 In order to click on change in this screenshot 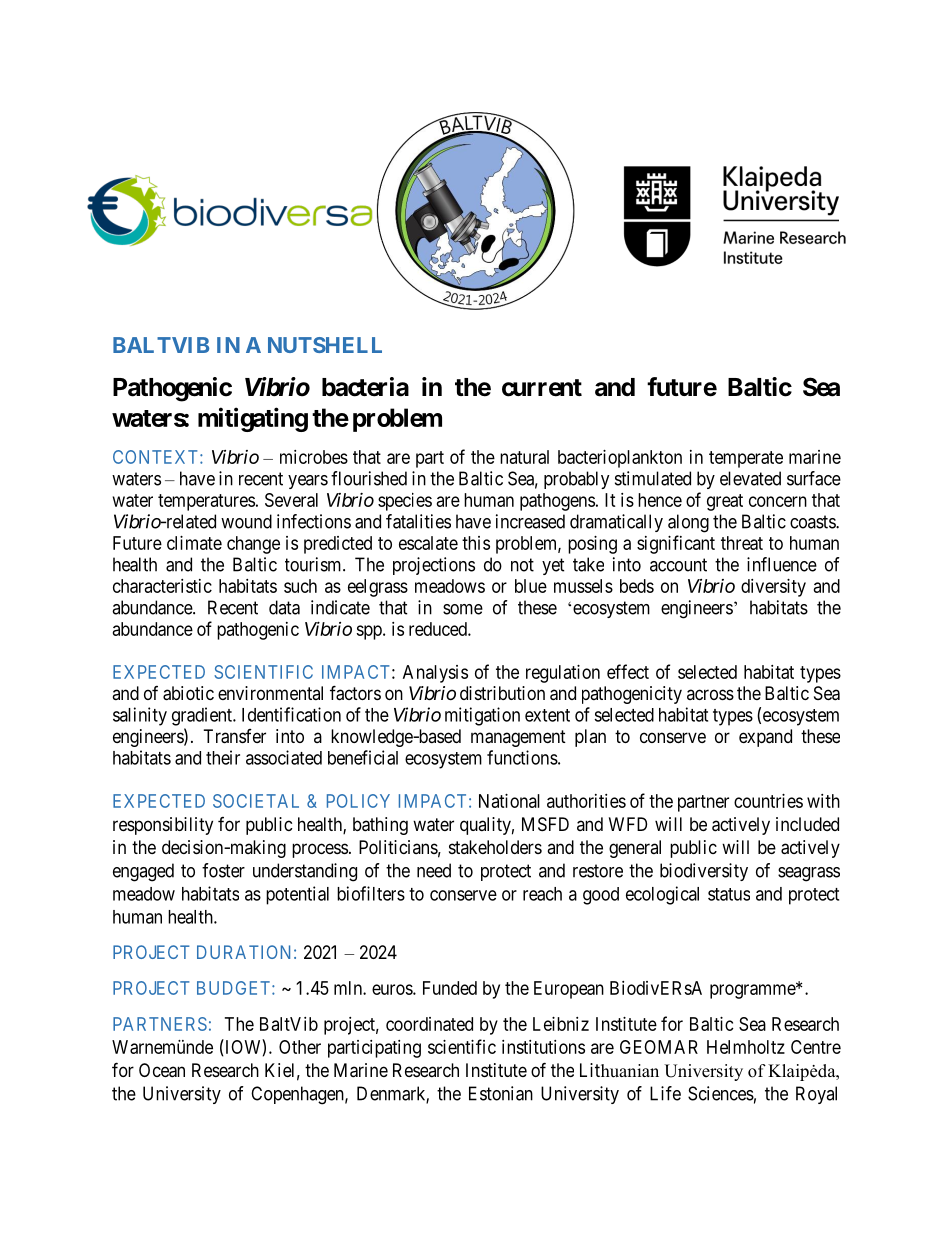, I will do `click(253, 545)`.
